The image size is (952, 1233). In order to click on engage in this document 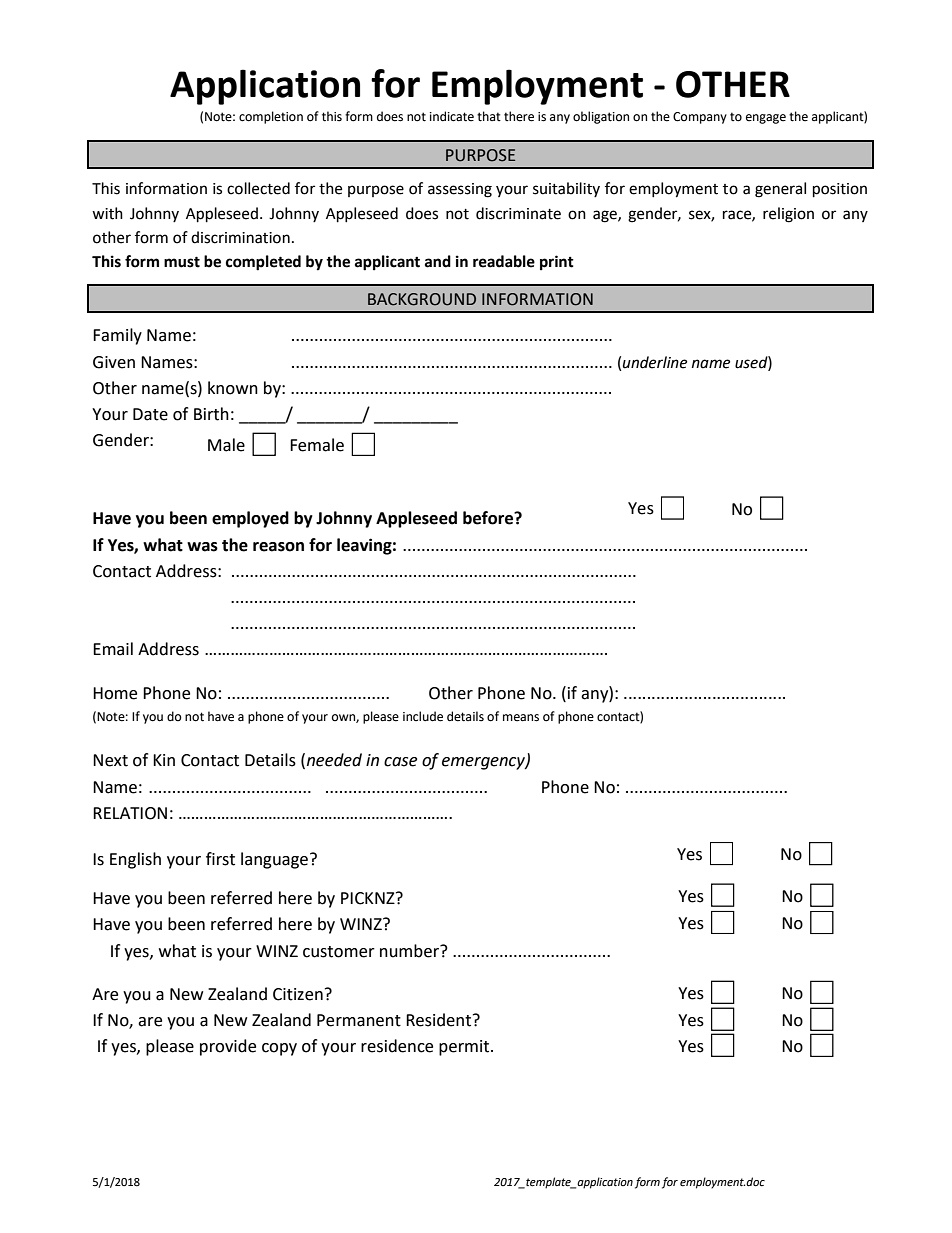, I will do `click(766, 119)`.
